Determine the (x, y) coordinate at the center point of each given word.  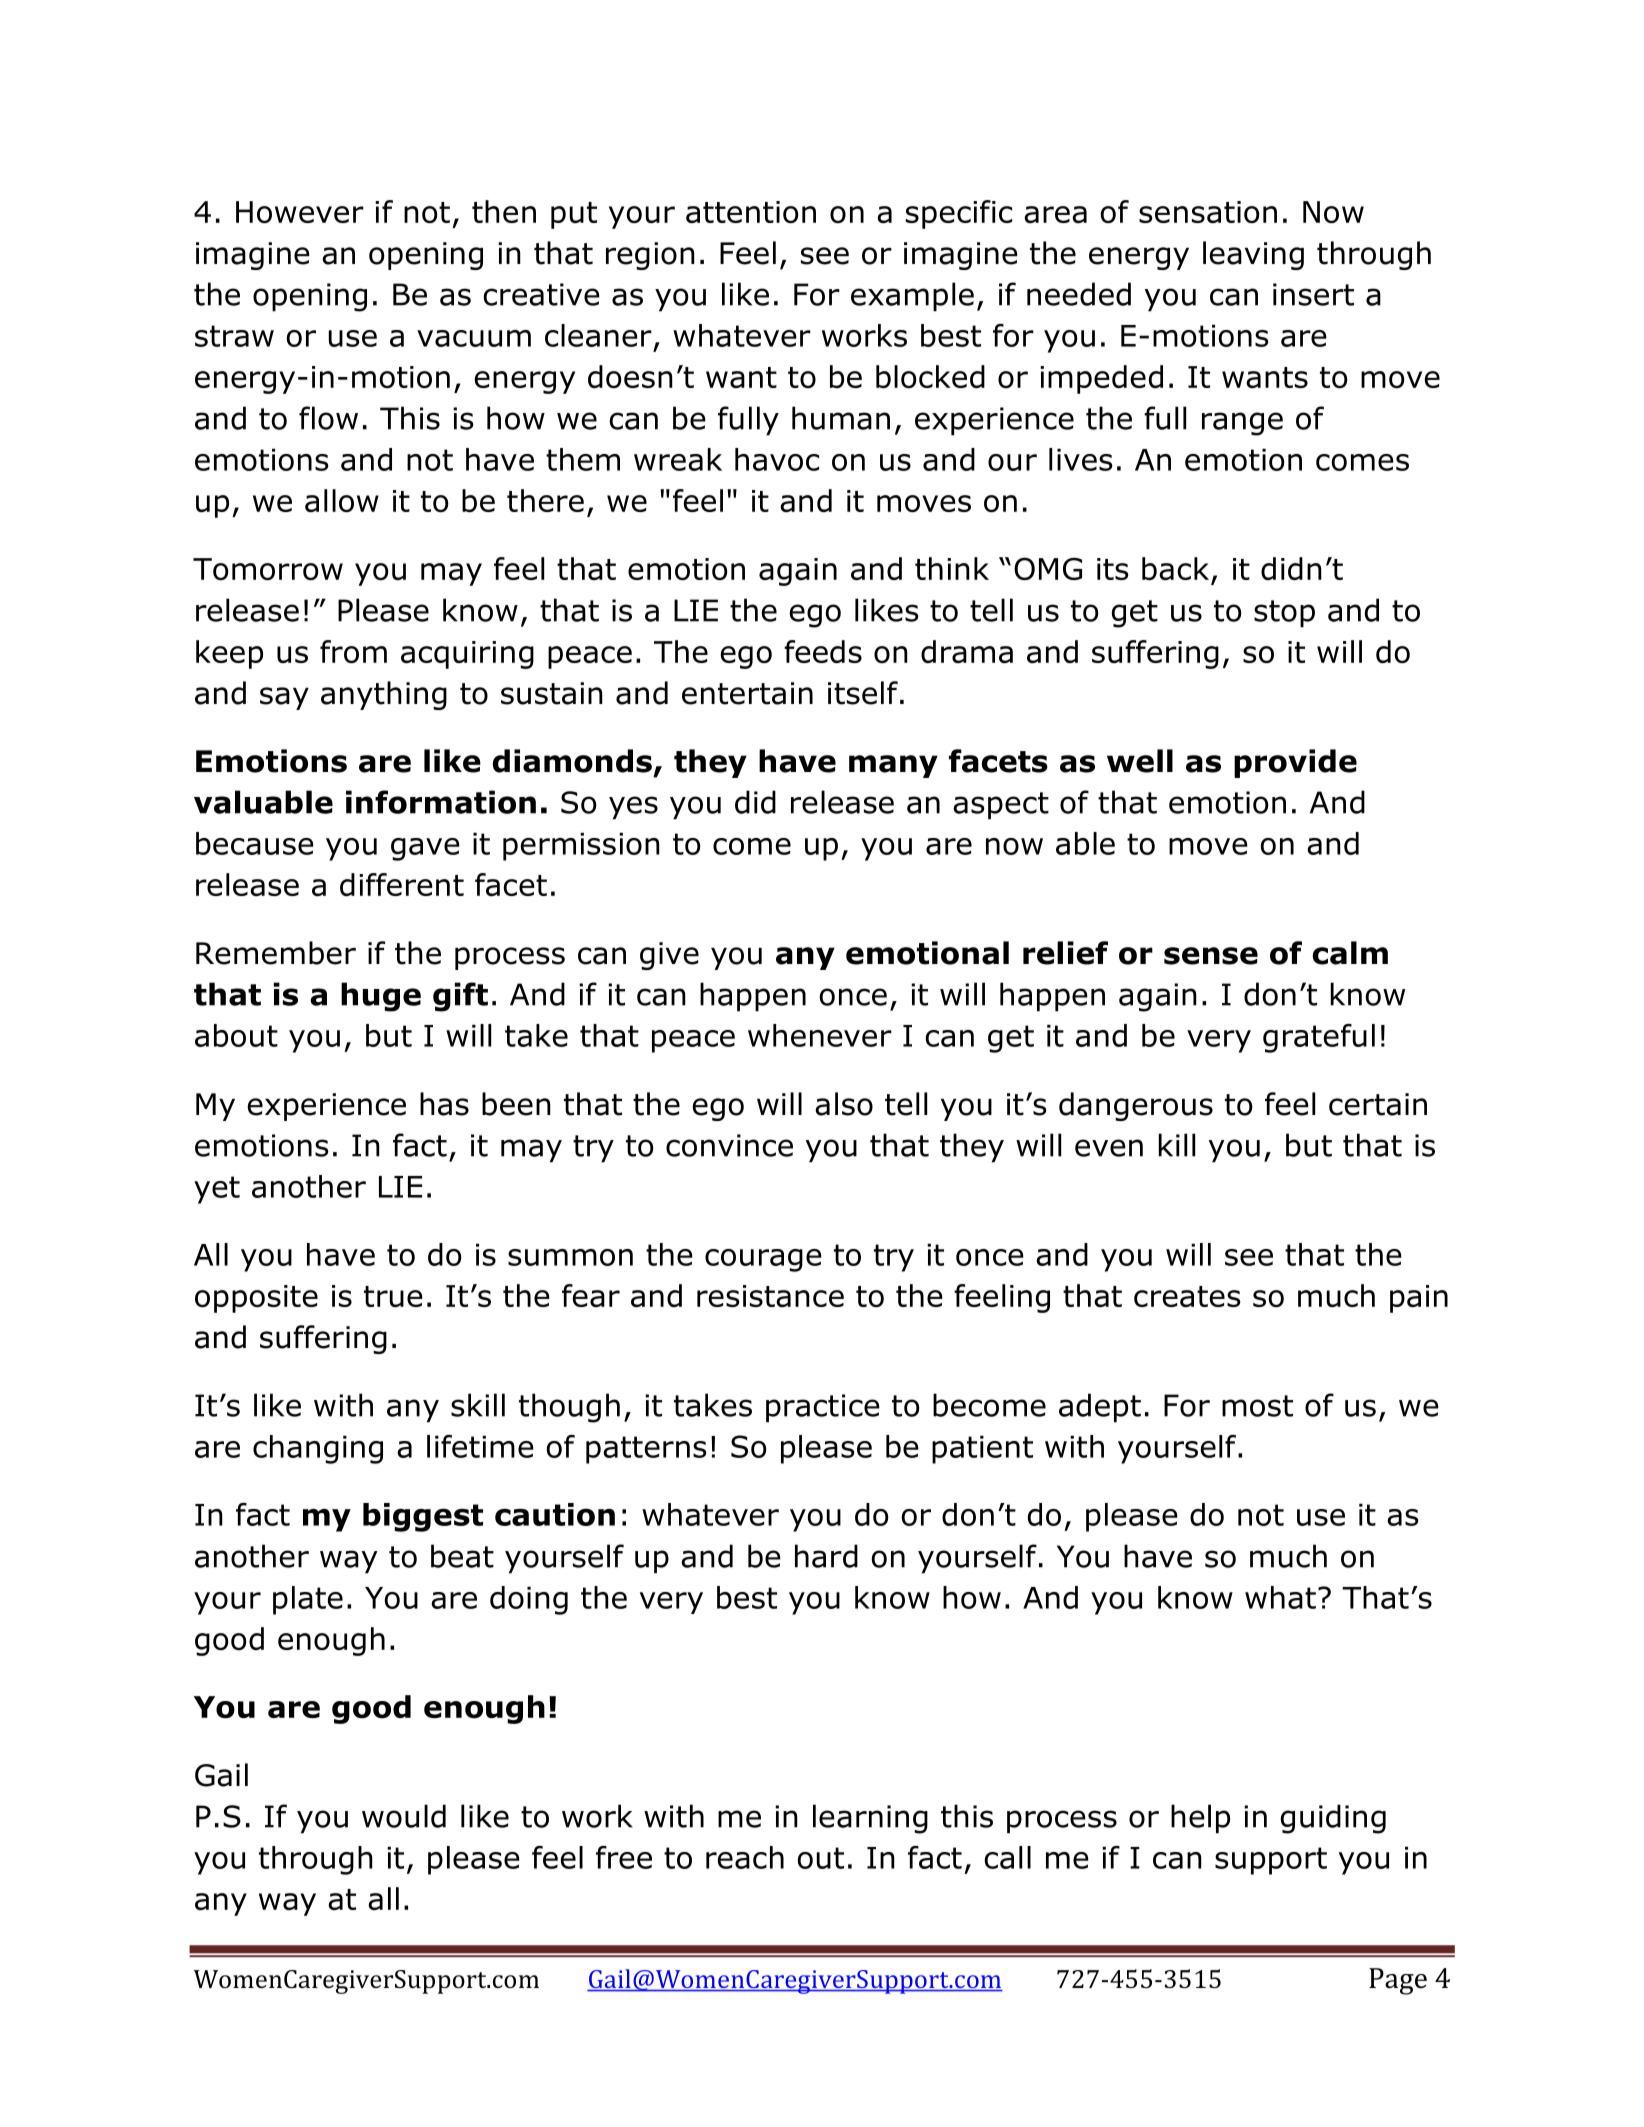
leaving (1253, 255)
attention (751, 212)
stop (1284, 614)
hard (826, 1556)
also (844, 1104)
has (444, 1104)
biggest (423, 1517)
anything (384, 695)
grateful (1319, 1038)
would (404, 1816)
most (1257, 1406)
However (300, 212)
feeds (823, 651)
